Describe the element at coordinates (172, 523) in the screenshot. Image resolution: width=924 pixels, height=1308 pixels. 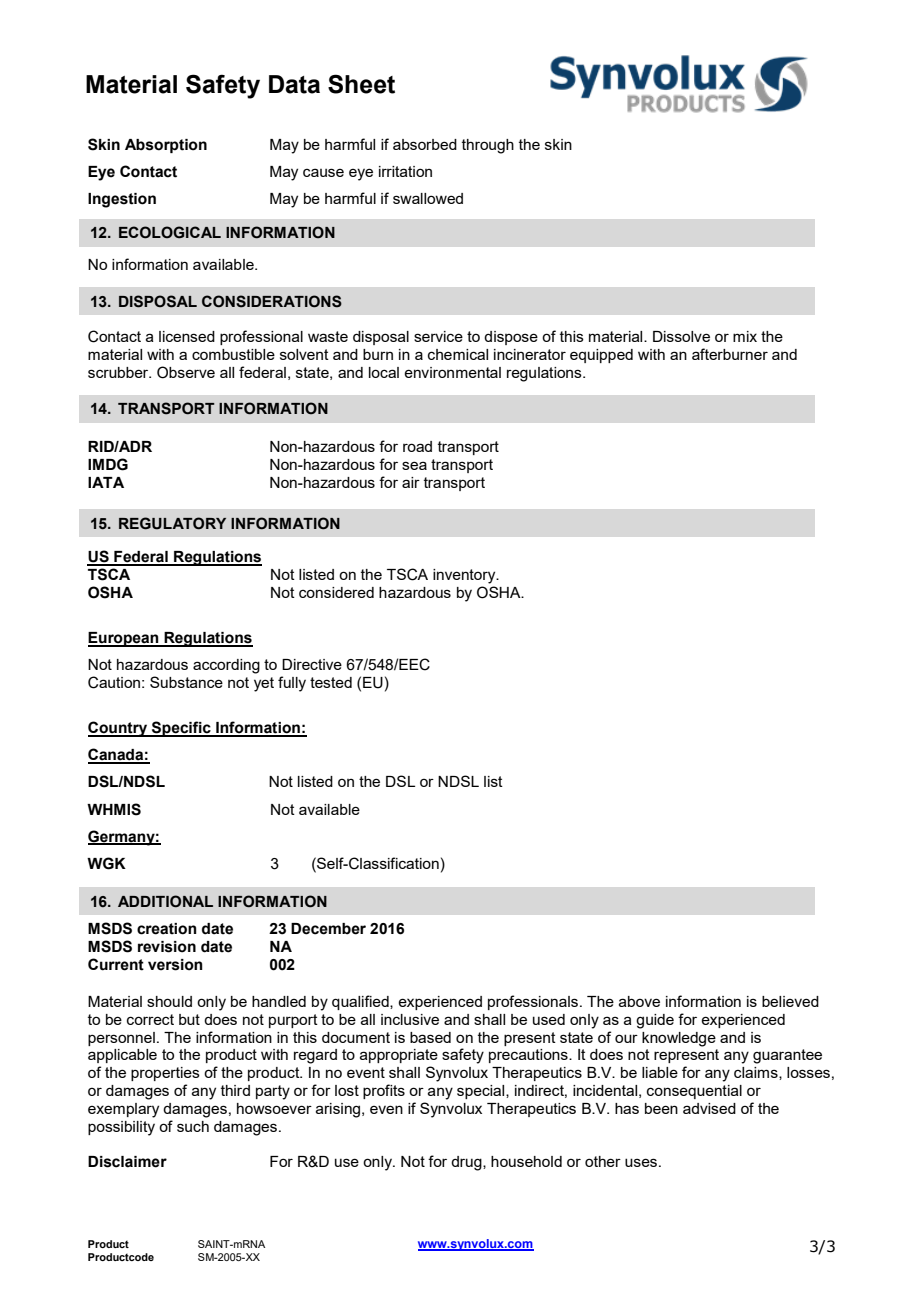
I see `REGULATORY` at that location.
